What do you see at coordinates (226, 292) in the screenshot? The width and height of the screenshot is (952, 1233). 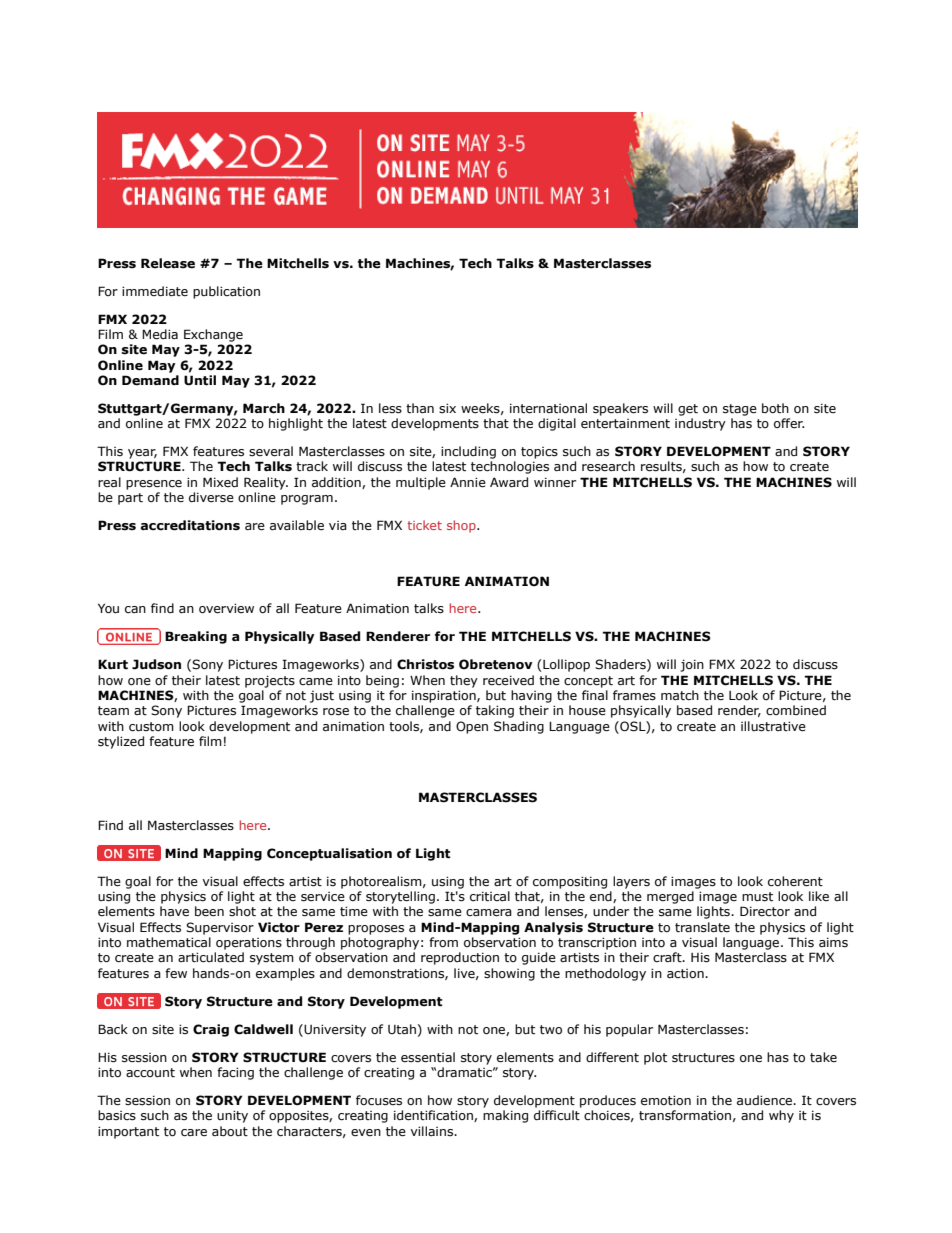 I see `publication` at bounding box center [226, 292].
